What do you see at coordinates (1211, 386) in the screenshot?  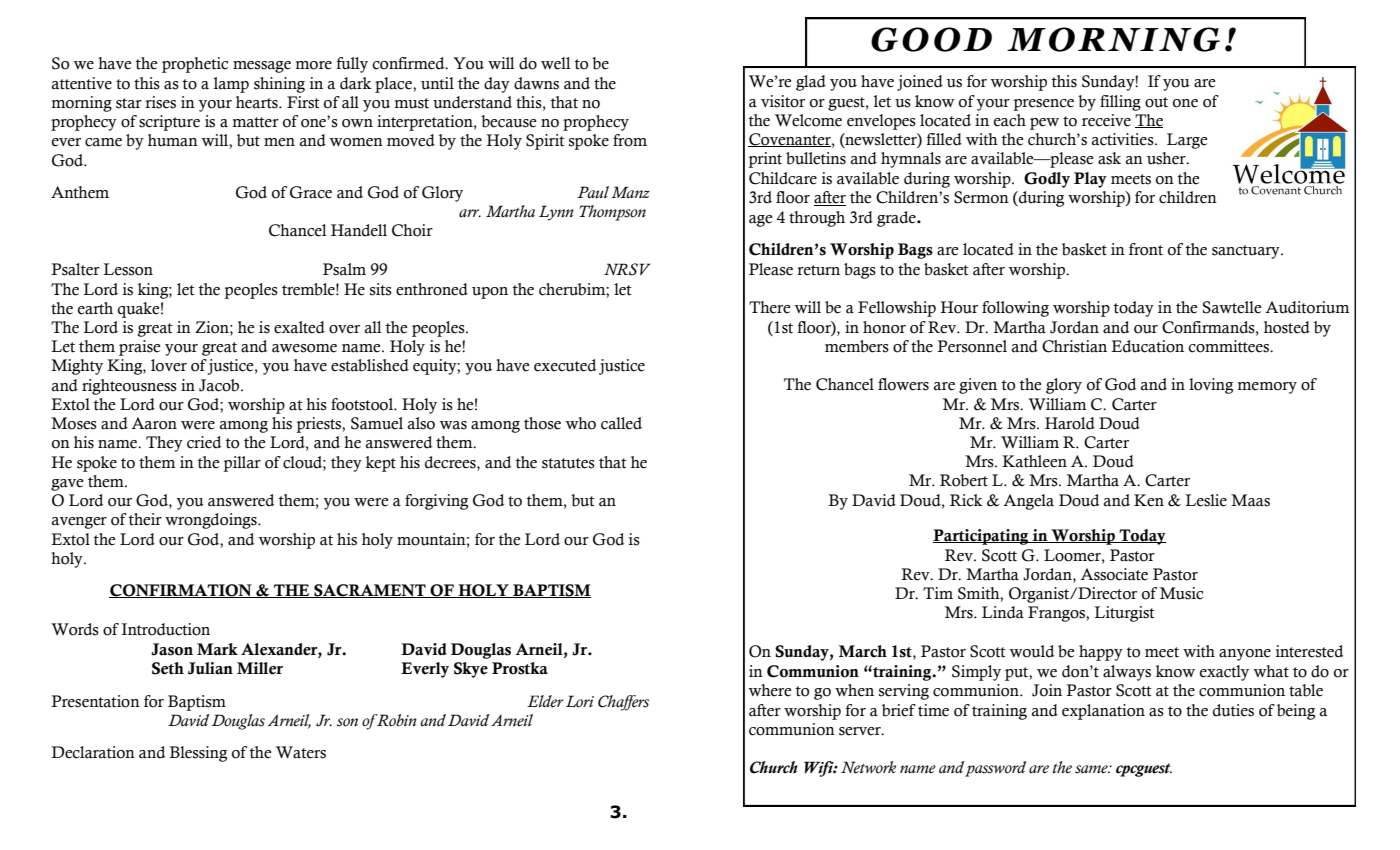 I see `loving` at bounding box center [1211, 386].
